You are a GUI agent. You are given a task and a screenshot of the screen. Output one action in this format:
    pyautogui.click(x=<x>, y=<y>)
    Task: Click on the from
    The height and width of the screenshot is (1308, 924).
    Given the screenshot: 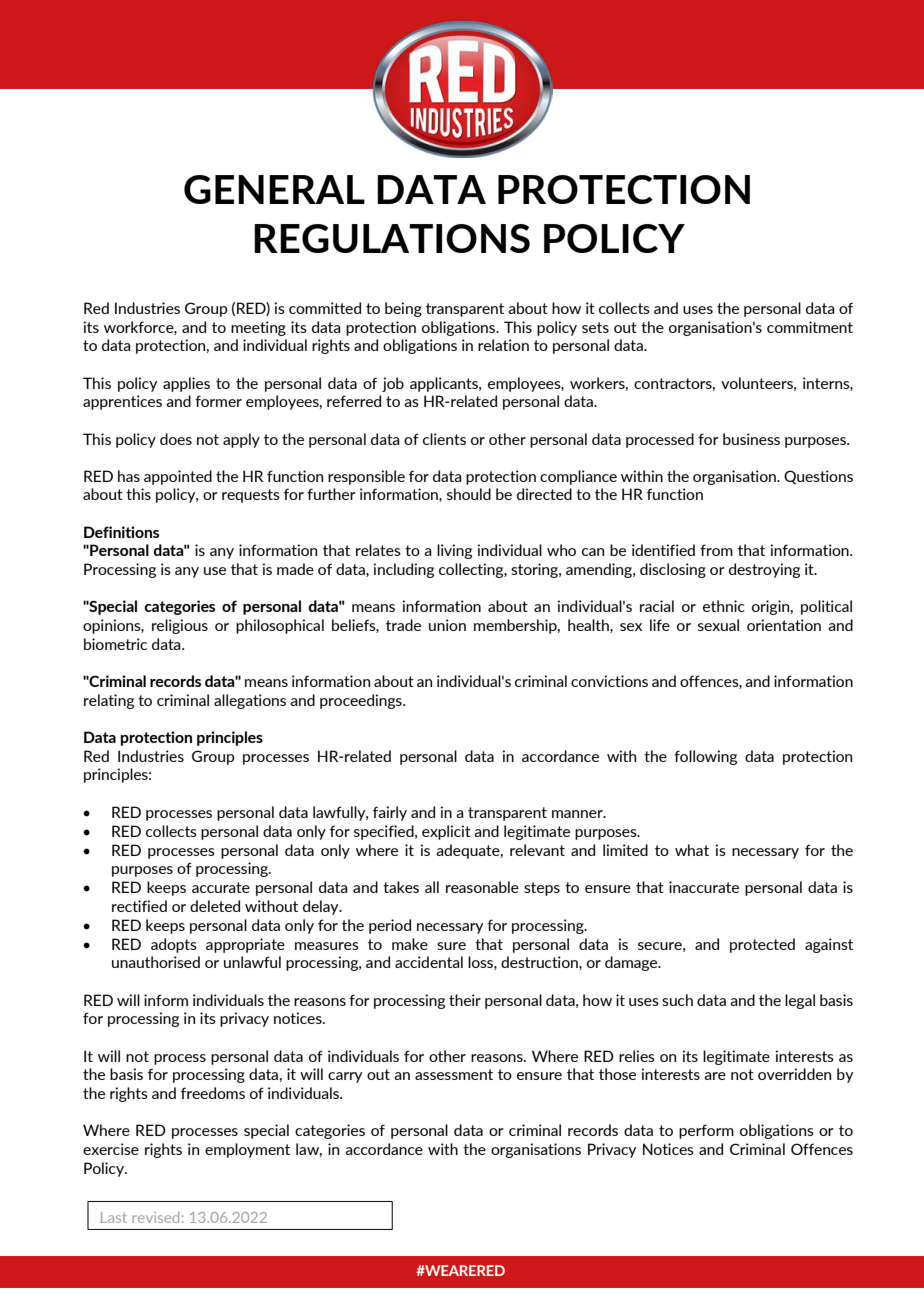 What is the action you would take?
    pyautogui.click(x=716, y=550)
